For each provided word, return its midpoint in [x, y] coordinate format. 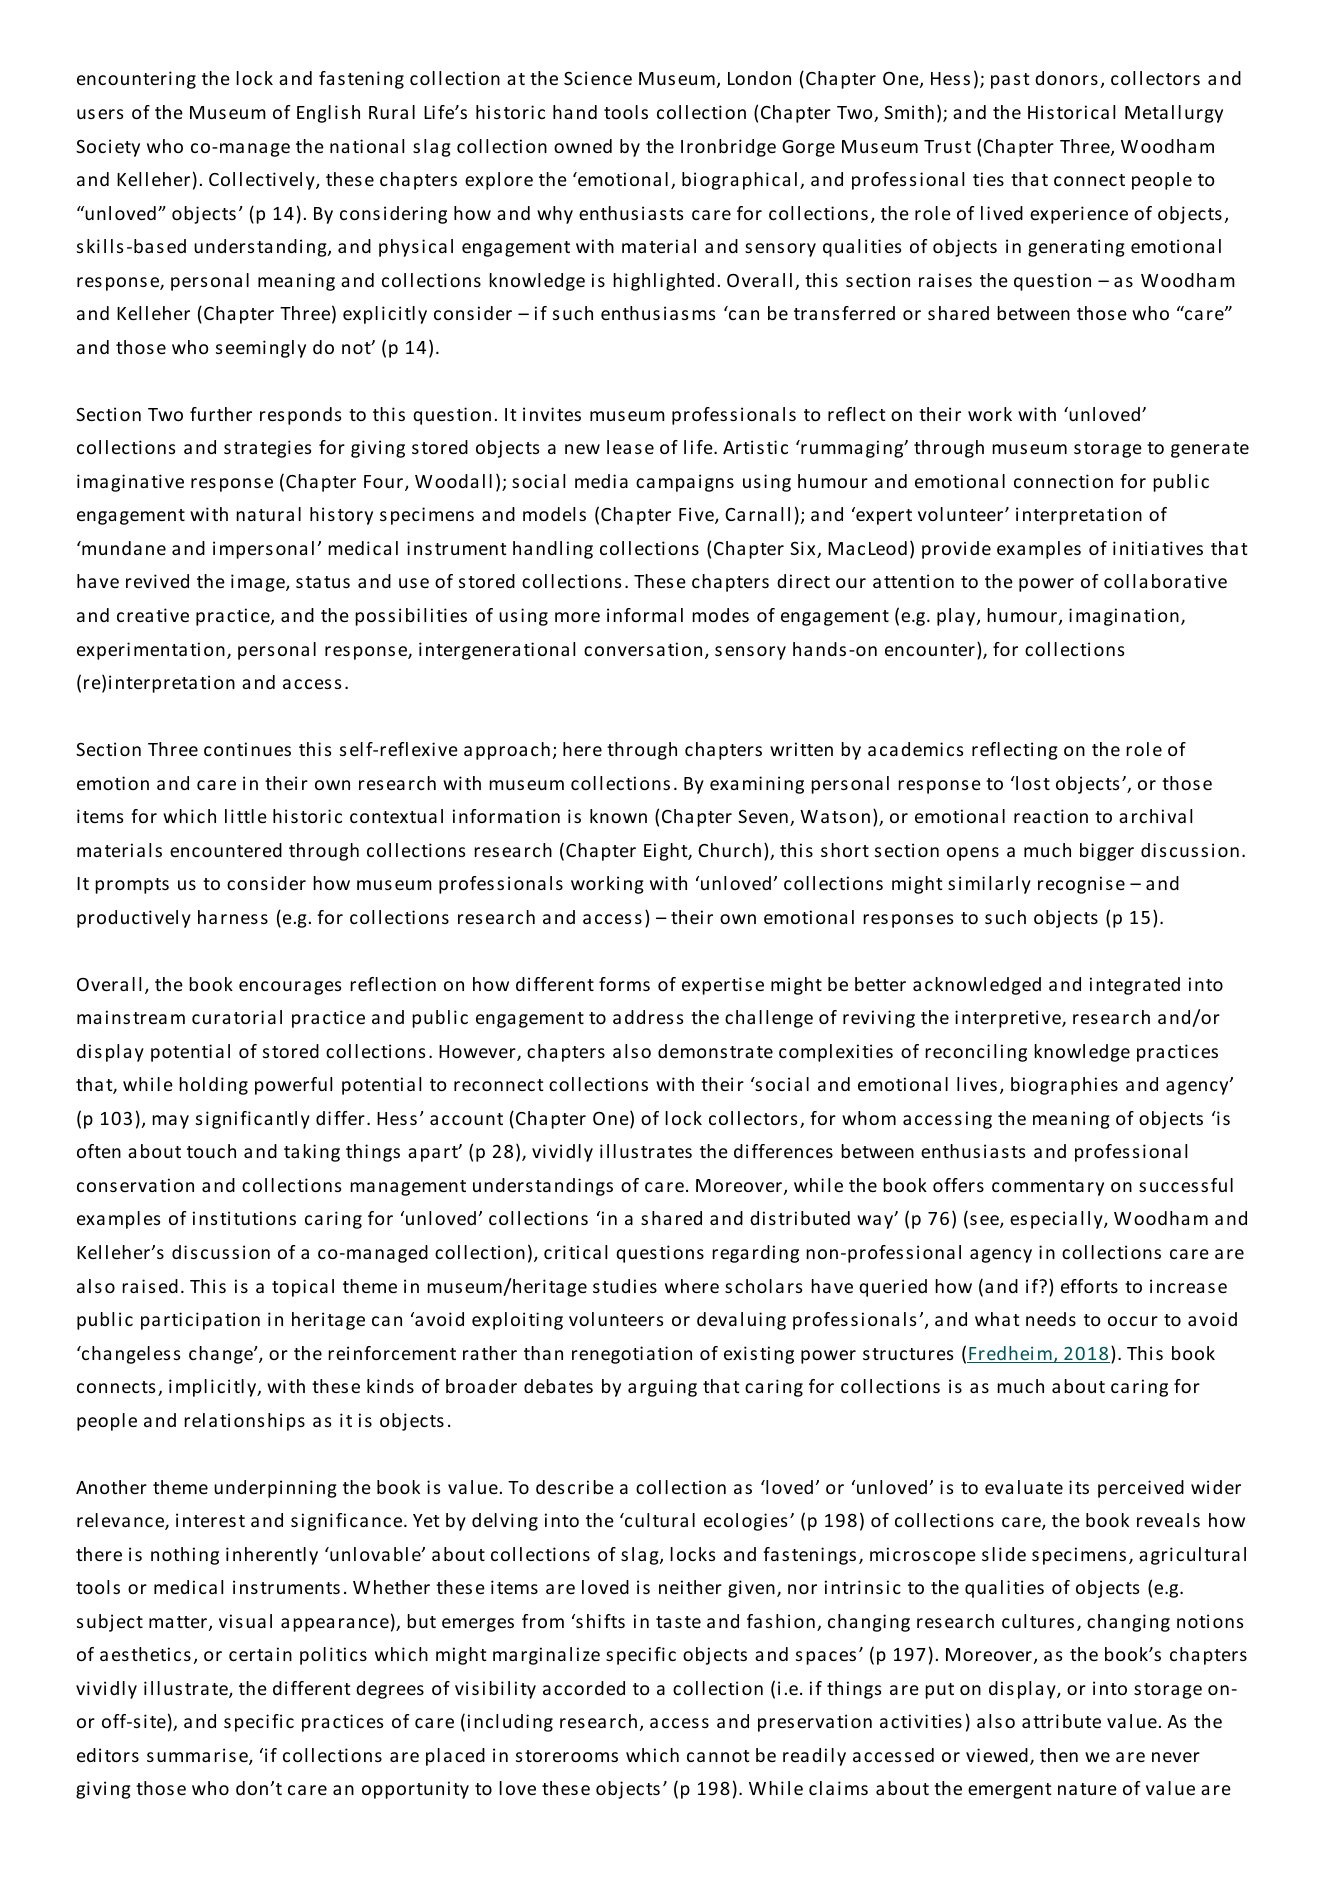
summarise [198, 1756]
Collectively [263, 181]
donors [1066, 78]
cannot [718, 1756]
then [1059, 1755]
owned [583, 146]
